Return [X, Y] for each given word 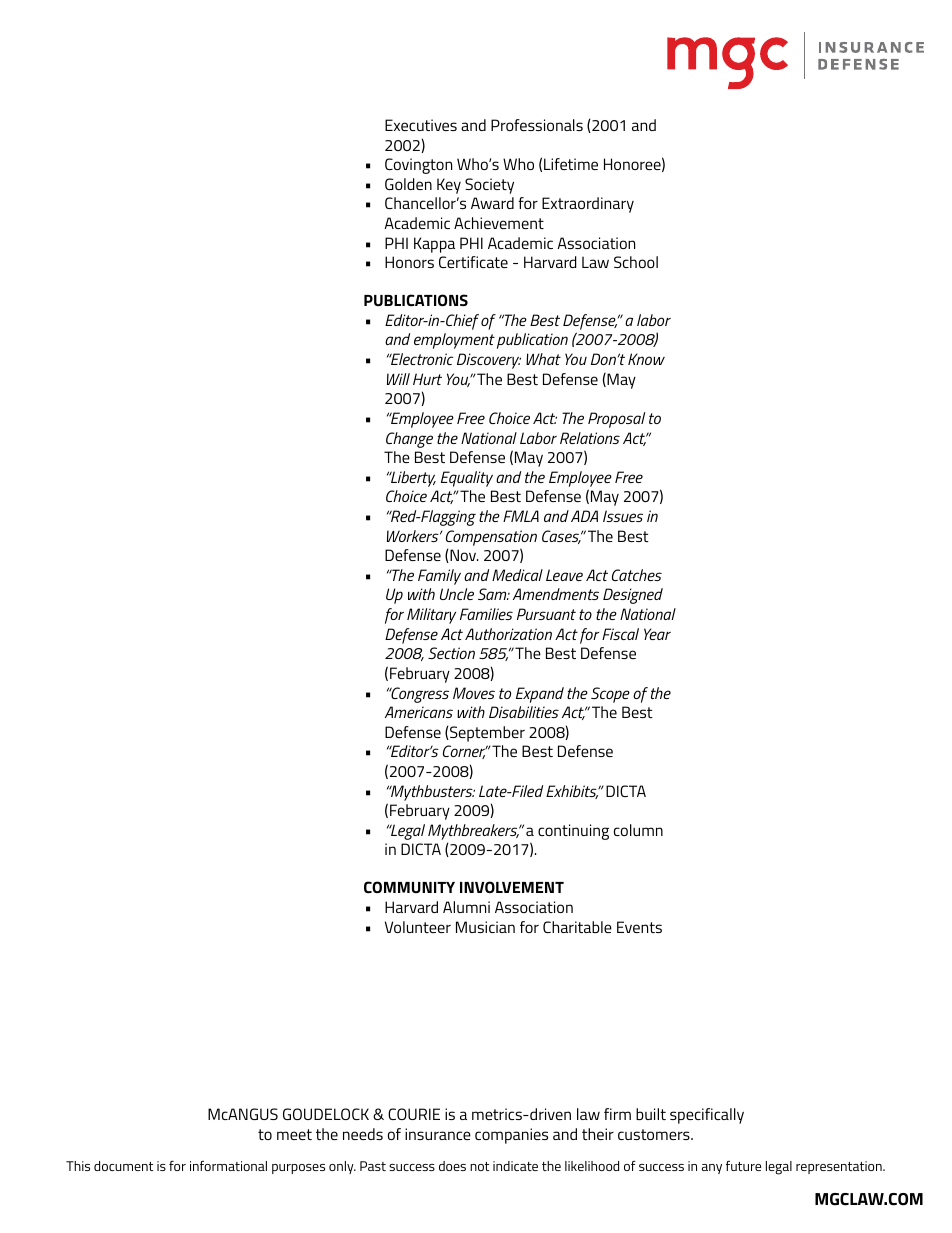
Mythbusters [432, 793]
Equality [467, 479]
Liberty [412, 479]
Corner [465, 752]
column [638, 830]
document [123, 1166]
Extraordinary [588, 205]
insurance [438, 1134]
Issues [623, 516]
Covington [418, 166]
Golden [408, 184]
